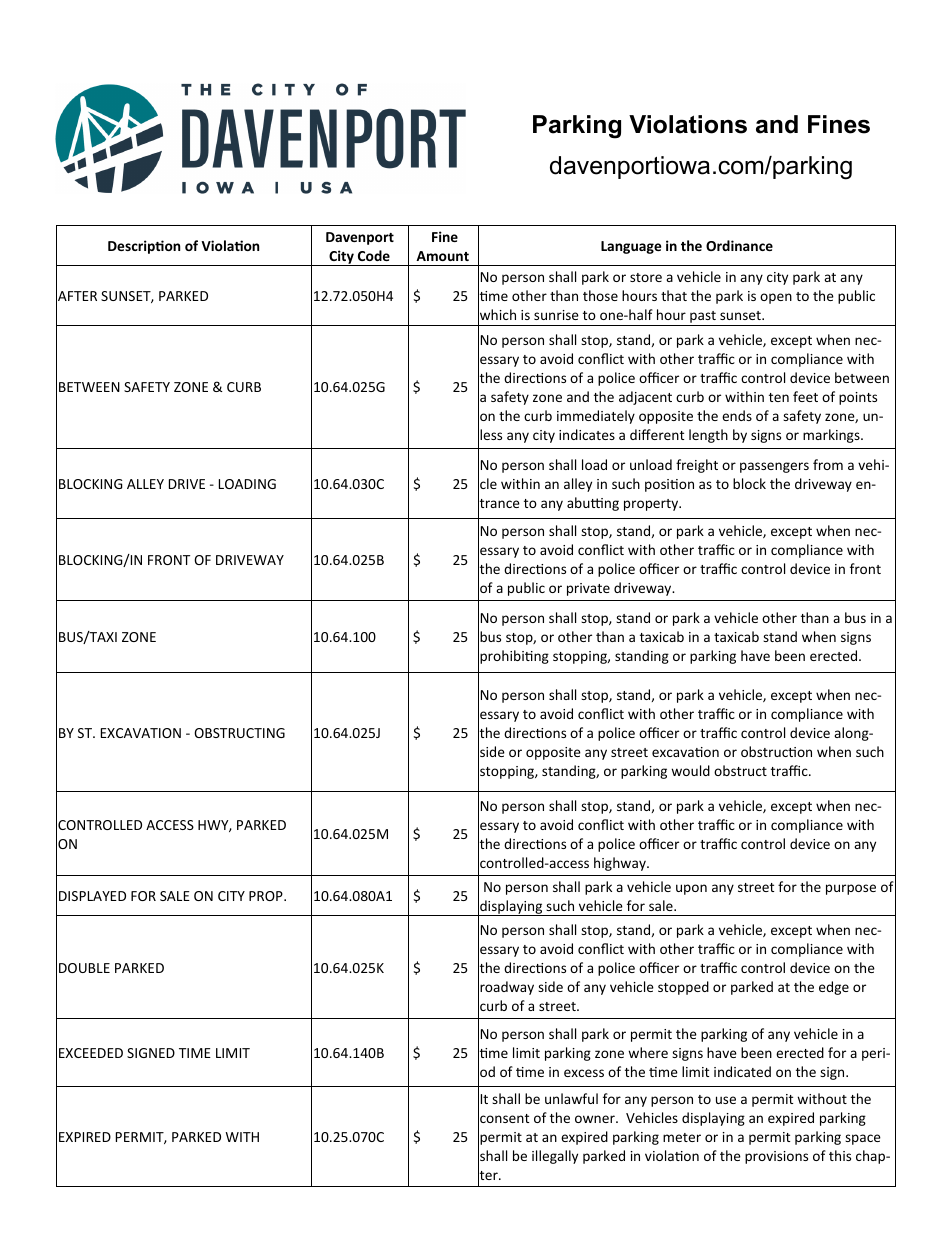 The width and height of the document is (952, 1233). I want to click on Amount, so click(442, 256).
